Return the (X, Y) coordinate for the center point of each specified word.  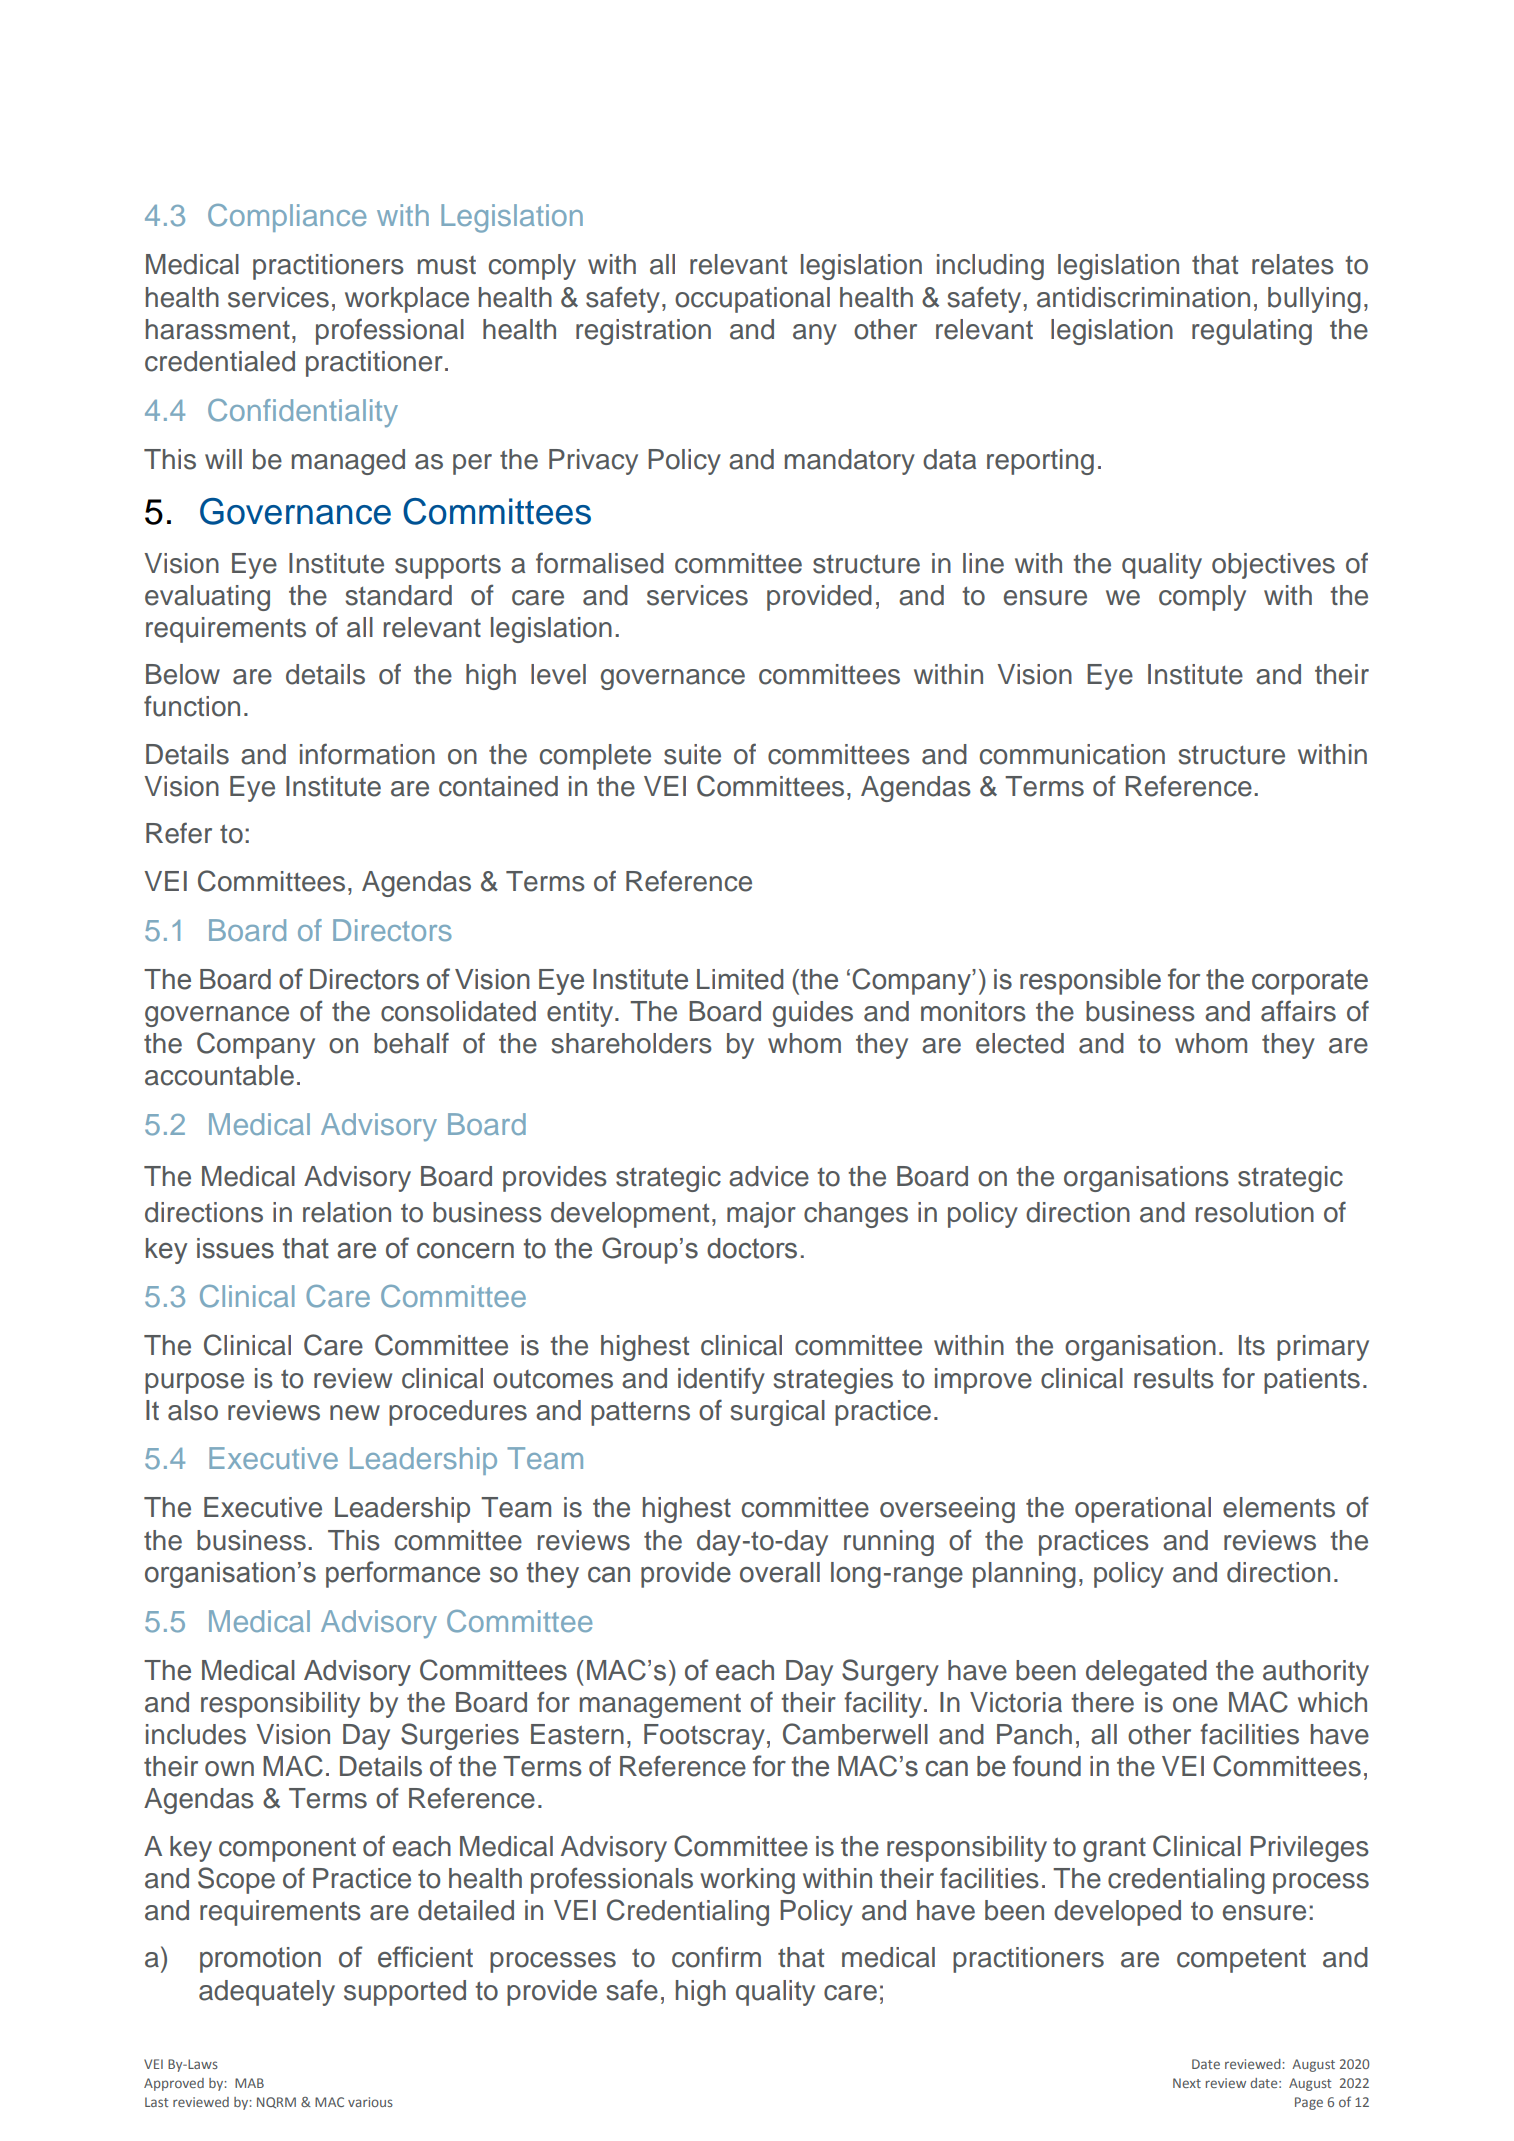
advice (769, 1176)
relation (347, 1212)
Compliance (287, 218)
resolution (1255, 1212)
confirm (716, 1957)
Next (1187, 2083)
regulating (1252, 332)
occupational (752, 300)
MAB (249, 2083)
